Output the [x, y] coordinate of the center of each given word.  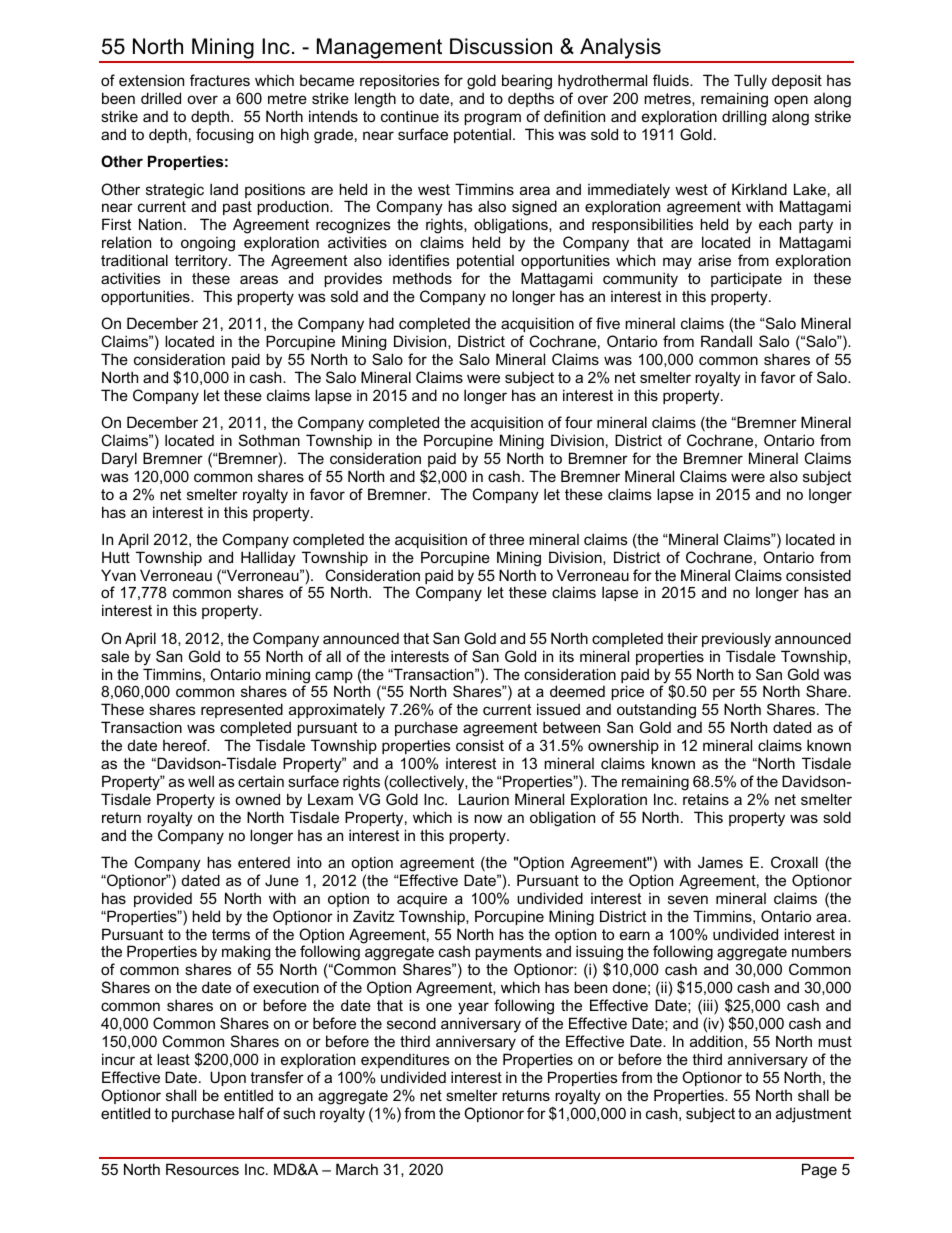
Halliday [268, 559]
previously [736, 640]
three [506, 539]
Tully [750, 82]
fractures [220, 80]
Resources [202, 1169]
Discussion [501, 46]
